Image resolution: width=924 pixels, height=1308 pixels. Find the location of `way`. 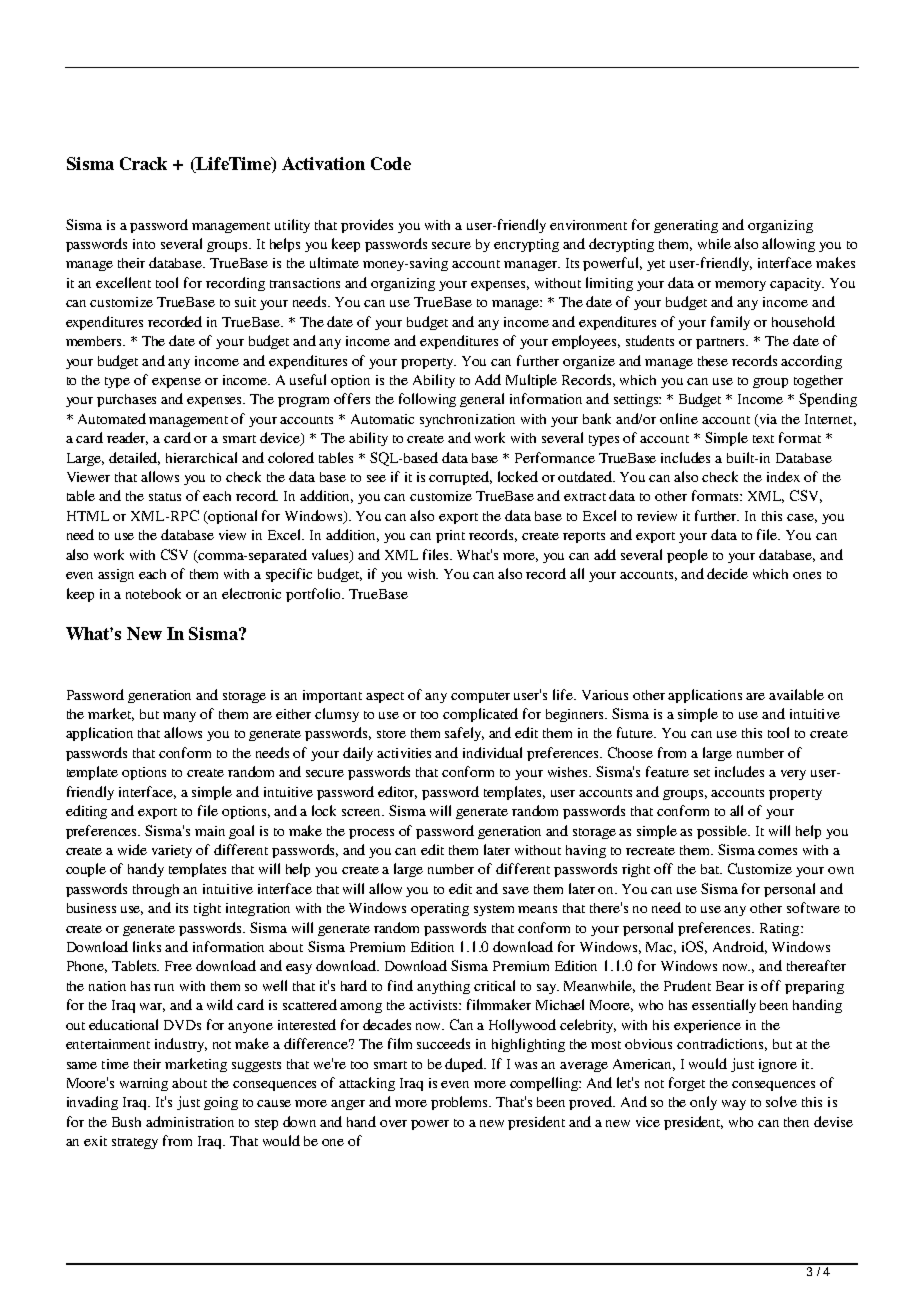

way is located at coordinates (734, 1105).
